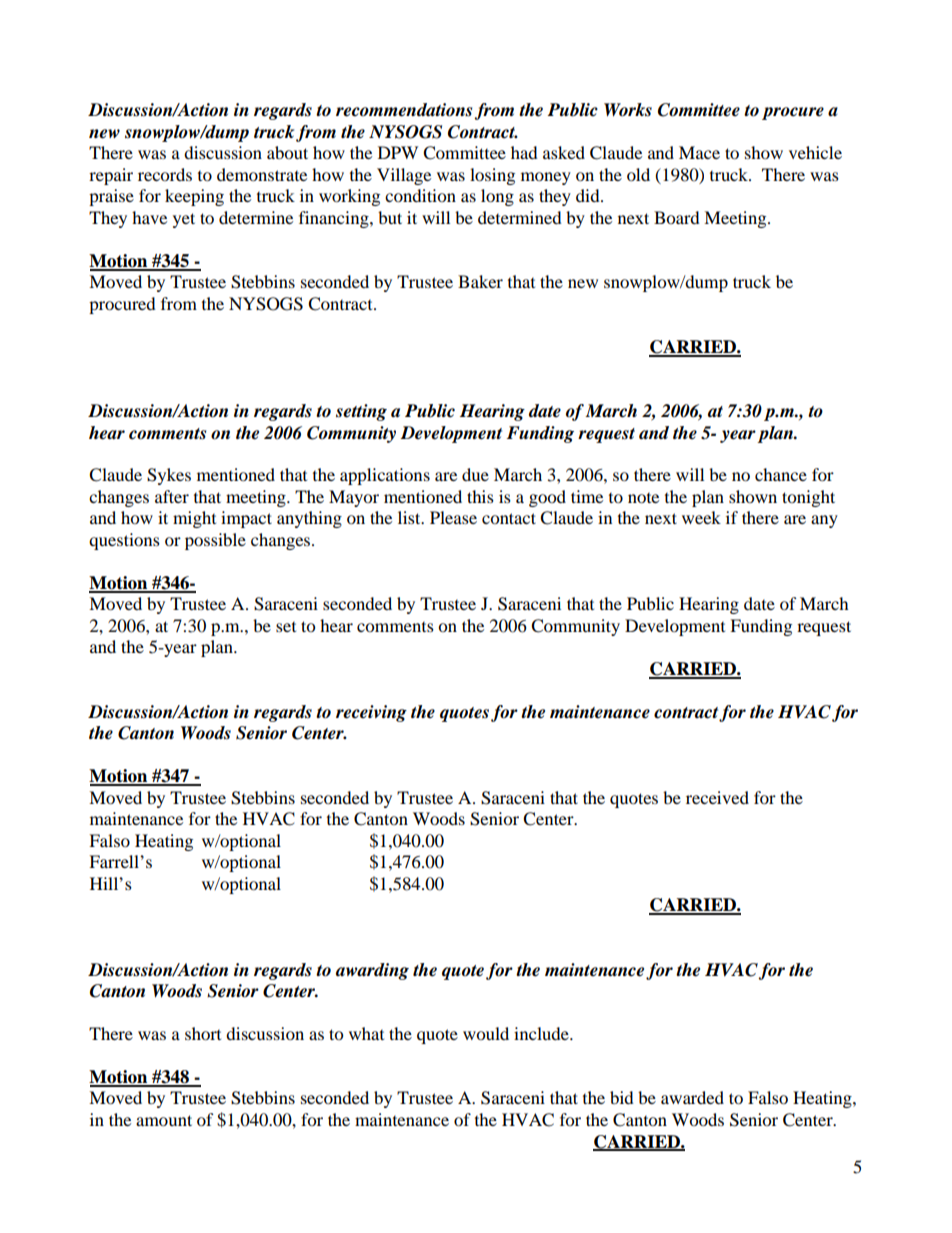  Describe the element at coordinates (194, 519) in the image. I see `might` at that location.
